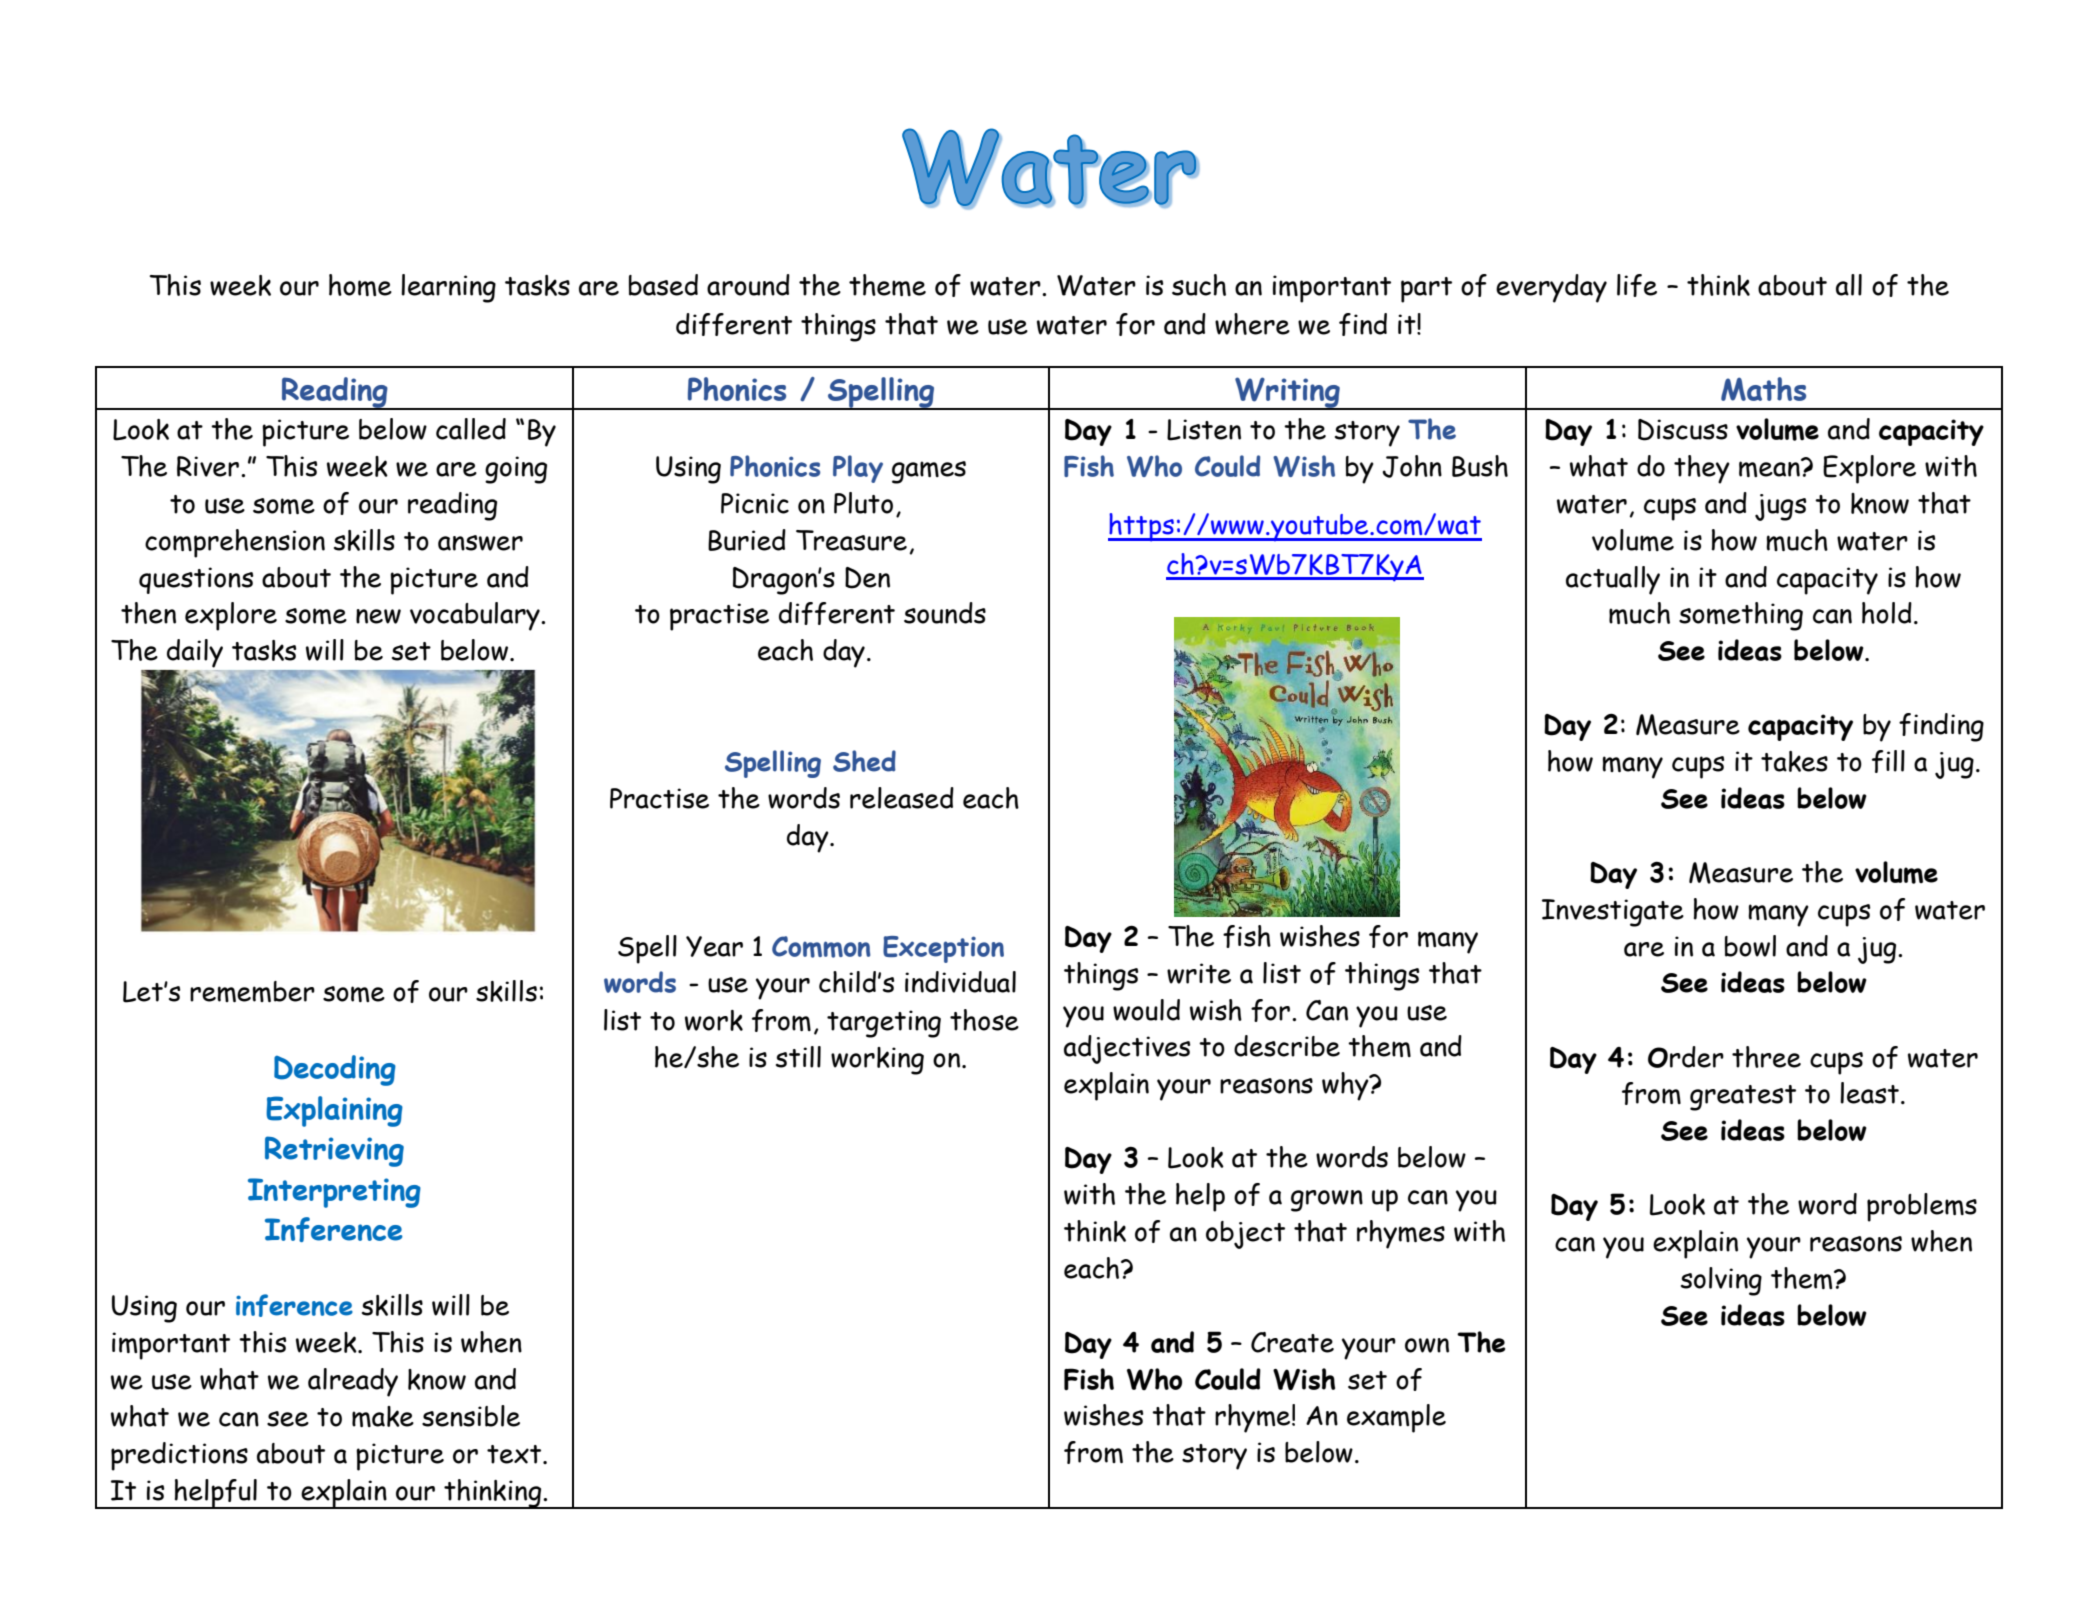 The image size is (2098, 1621). I want to click on life, so click(1637, 285).
